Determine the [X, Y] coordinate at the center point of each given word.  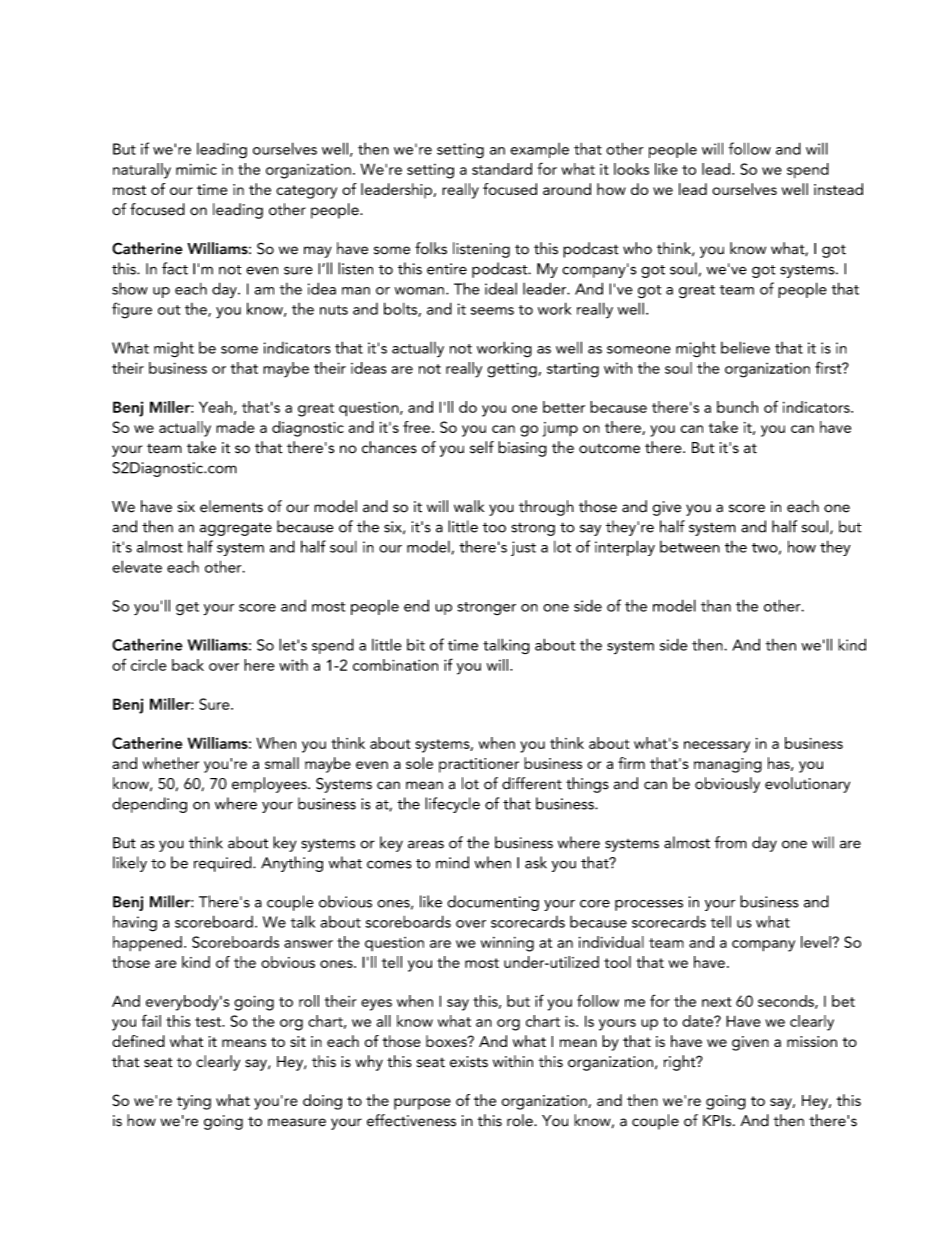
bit [416, 645]
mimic [196, 169]
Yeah [215, 407]
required [224, 864]
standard [502, 169]
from [730, 842]
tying [194, 1102]
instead [838, 189]
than [716, 606]
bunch [737, 407]
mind [452, 862]
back [188, 665]
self [482, 447]
